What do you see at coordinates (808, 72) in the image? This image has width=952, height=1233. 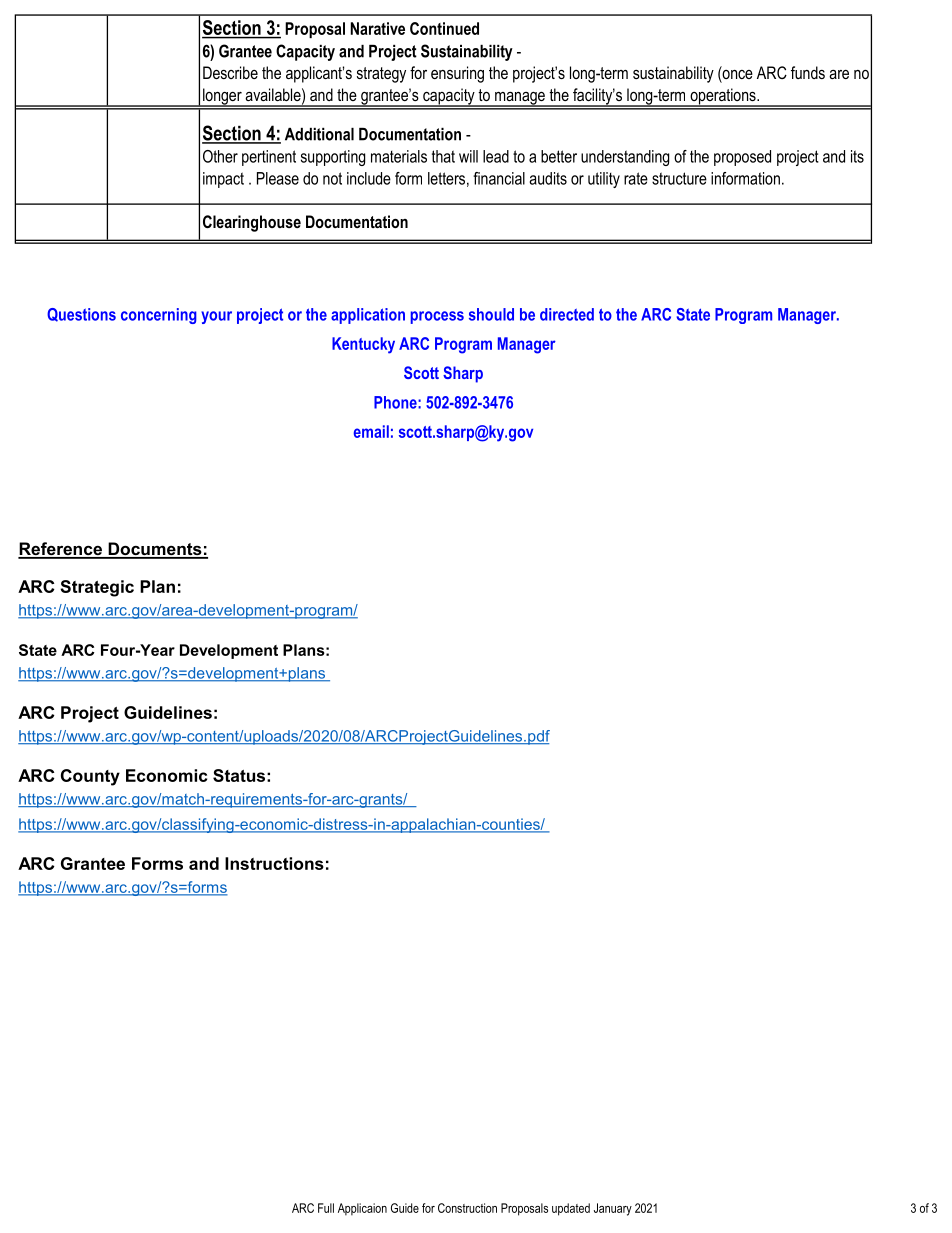 I see `funds` at bounding box center [808, 72].
